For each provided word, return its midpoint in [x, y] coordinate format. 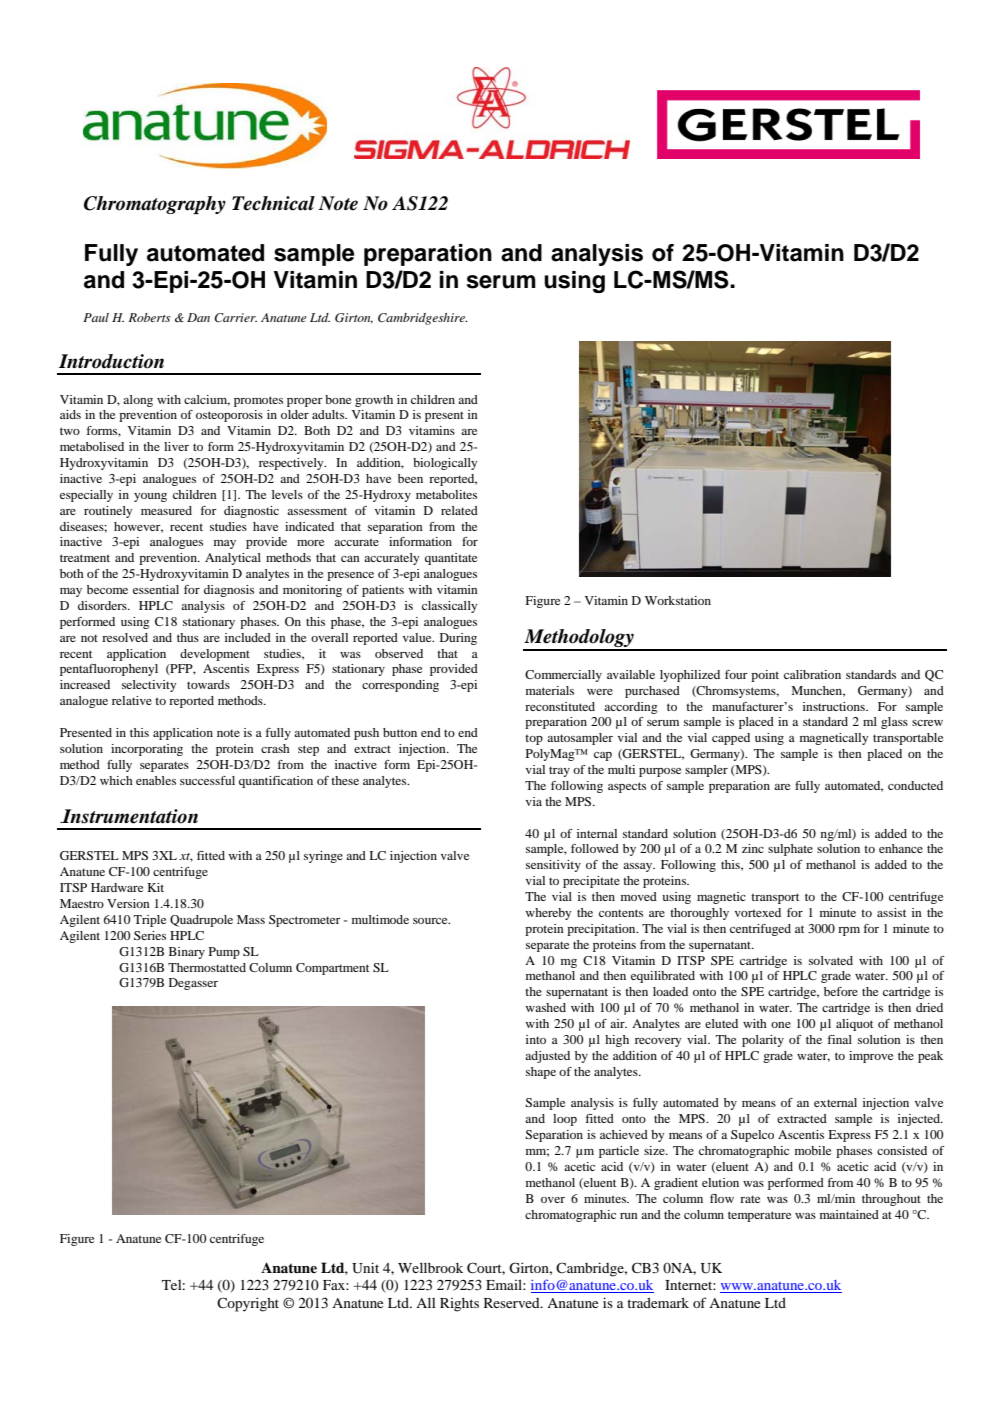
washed [545, 1007]
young [150, 497]
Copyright [248, 1304]
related [459, 510]
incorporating [147, 750]
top [534, 739]
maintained [849, 1214]
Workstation [678, 600]
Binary [187, 953]
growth [374, 401]
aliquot [854, 1025]
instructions [835, 706]
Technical [273, 203]
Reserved [513, 1303]
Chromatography [155, 205]
